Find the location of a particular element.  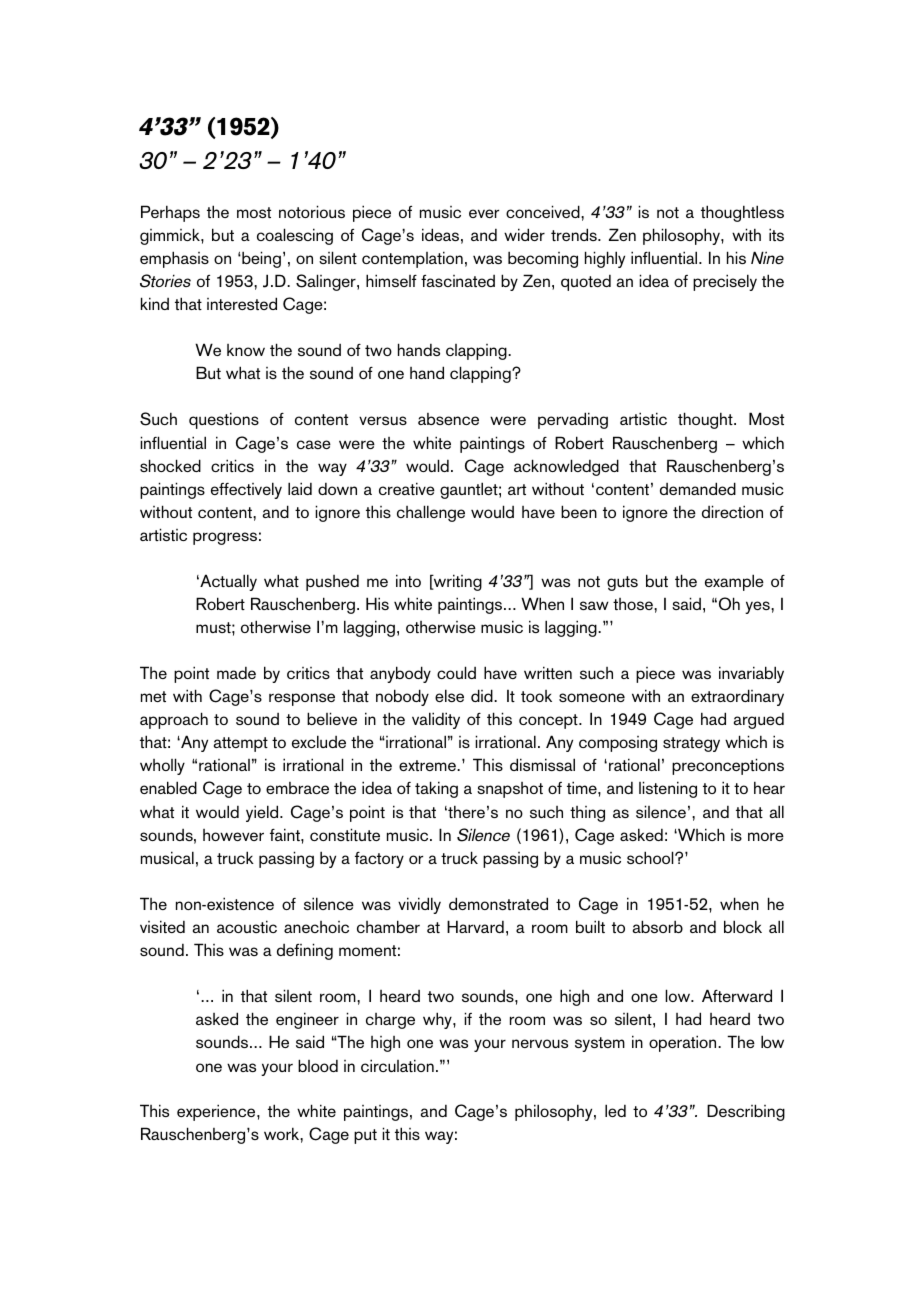

made is located at coordinates (236, 673).
